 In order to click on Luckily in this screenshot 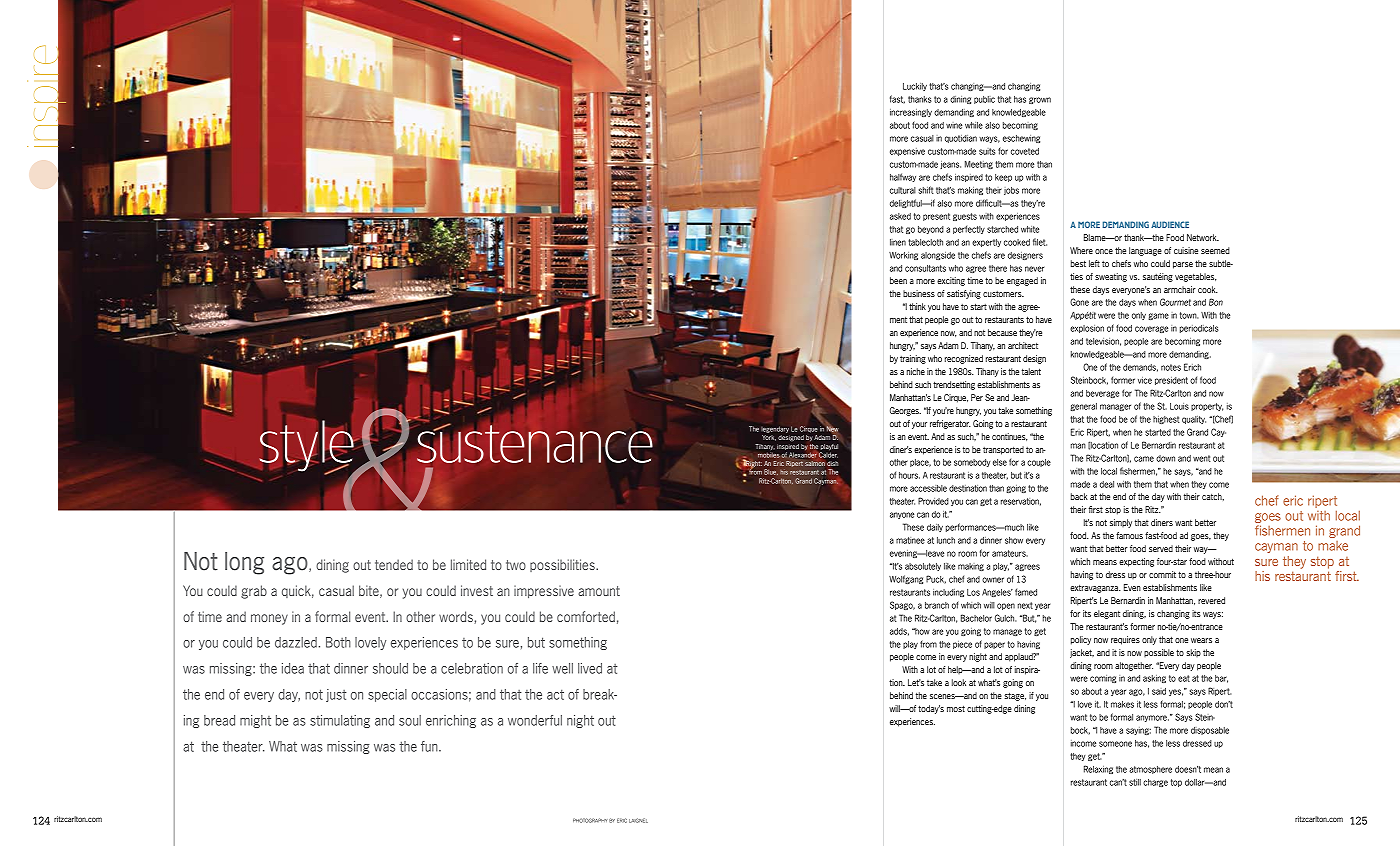, I will do `click(915, 87)`.
